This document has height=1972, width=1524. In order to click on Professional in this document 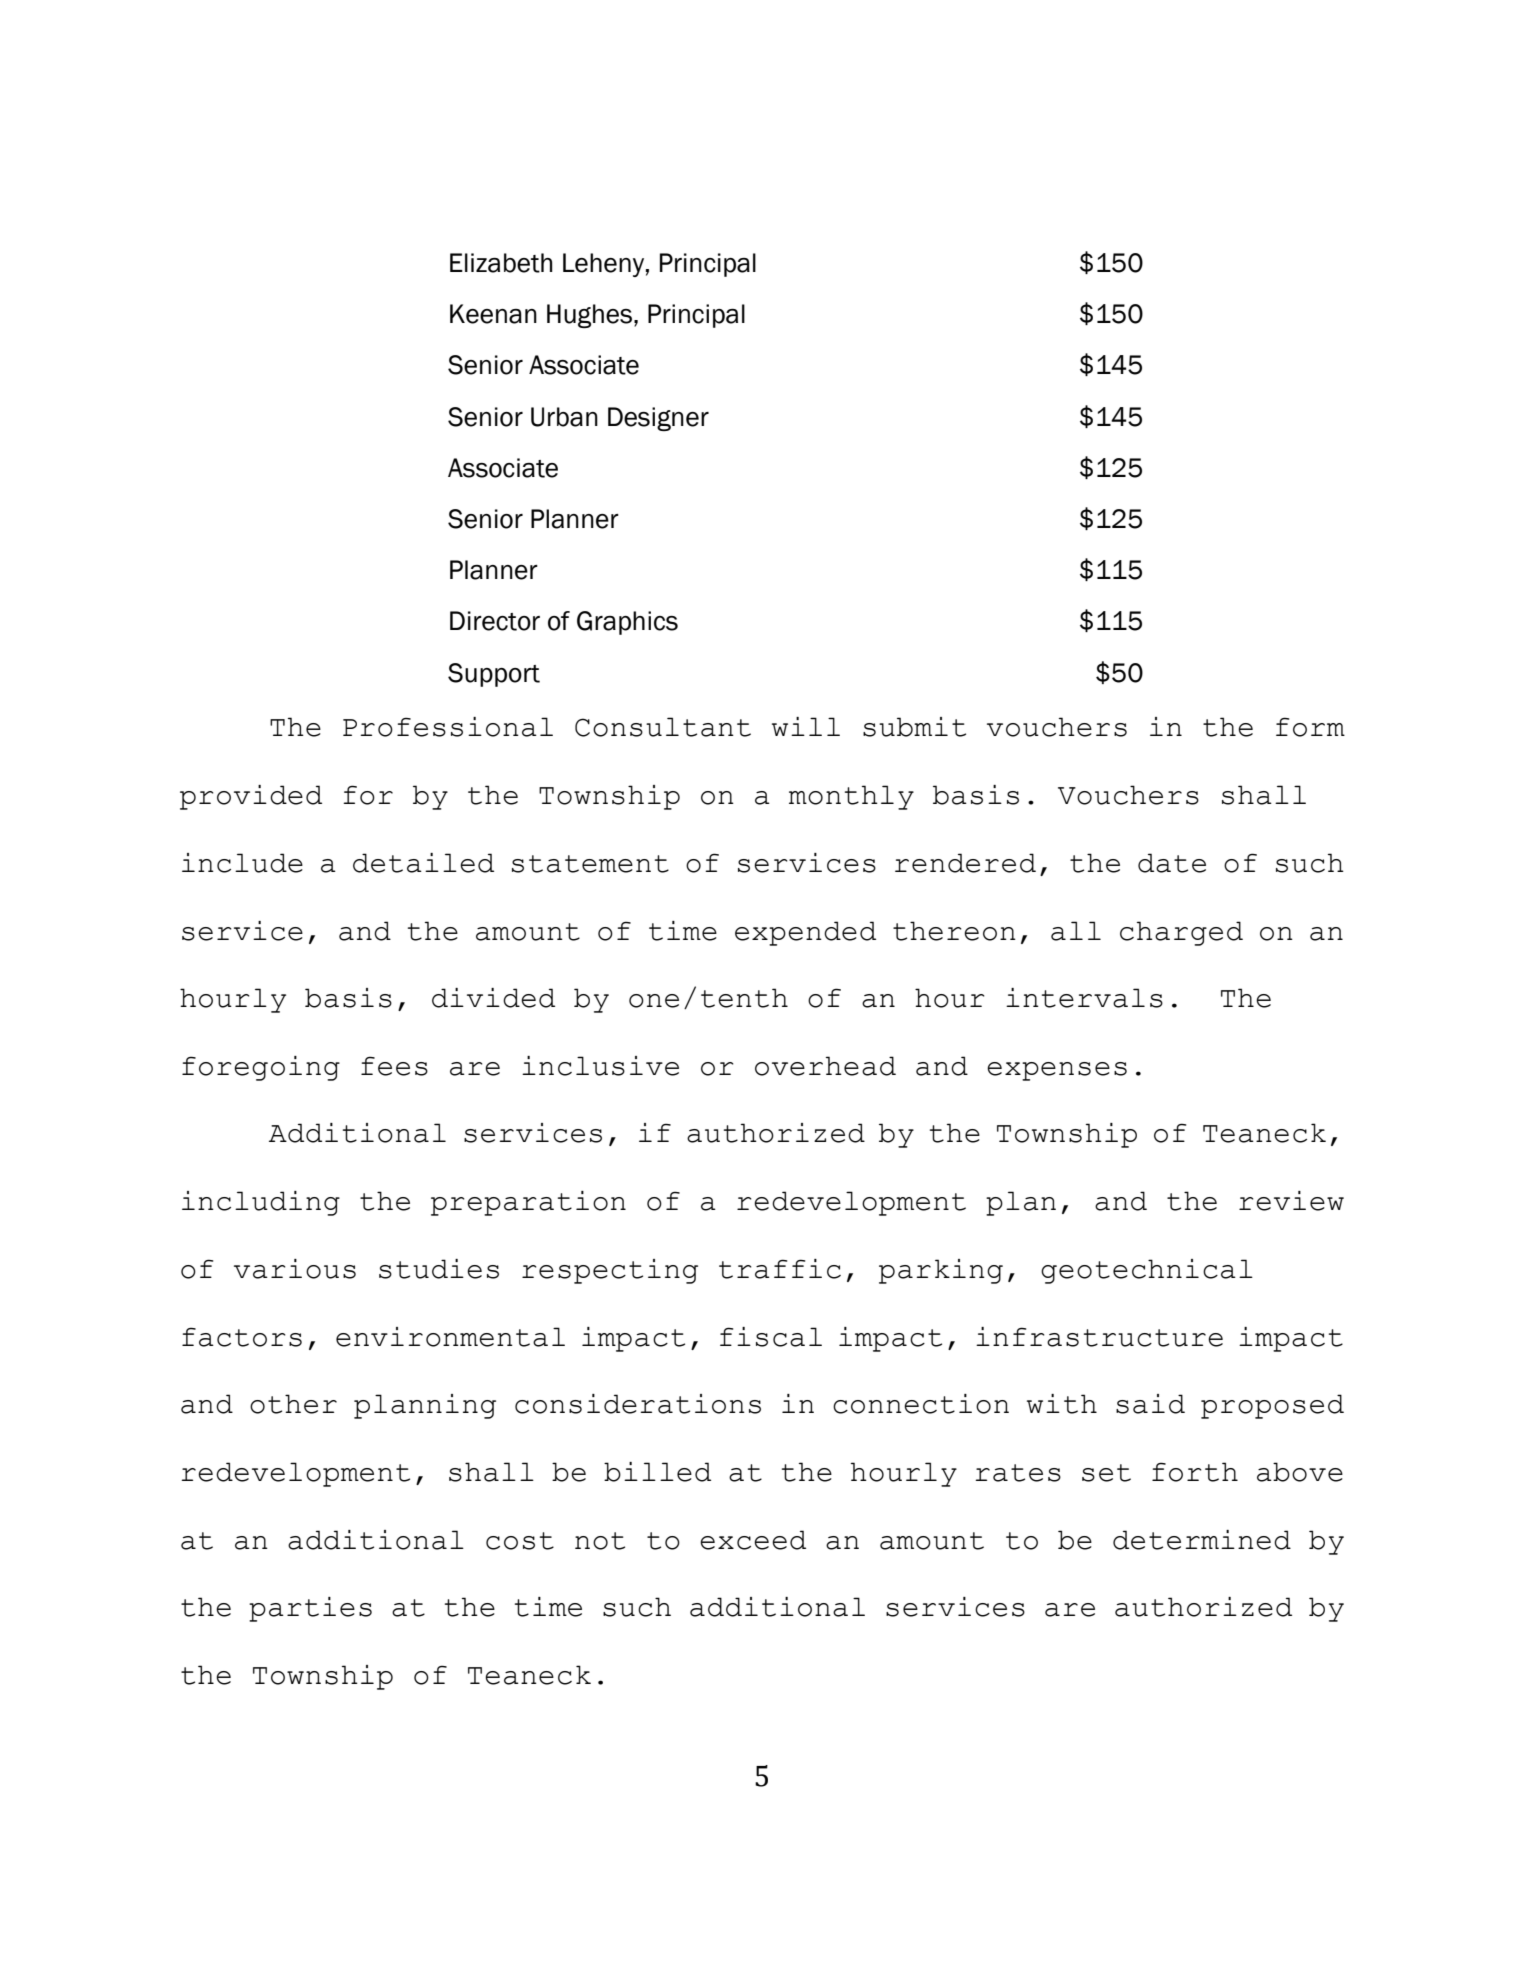, I will do `click(448, 727)`.
